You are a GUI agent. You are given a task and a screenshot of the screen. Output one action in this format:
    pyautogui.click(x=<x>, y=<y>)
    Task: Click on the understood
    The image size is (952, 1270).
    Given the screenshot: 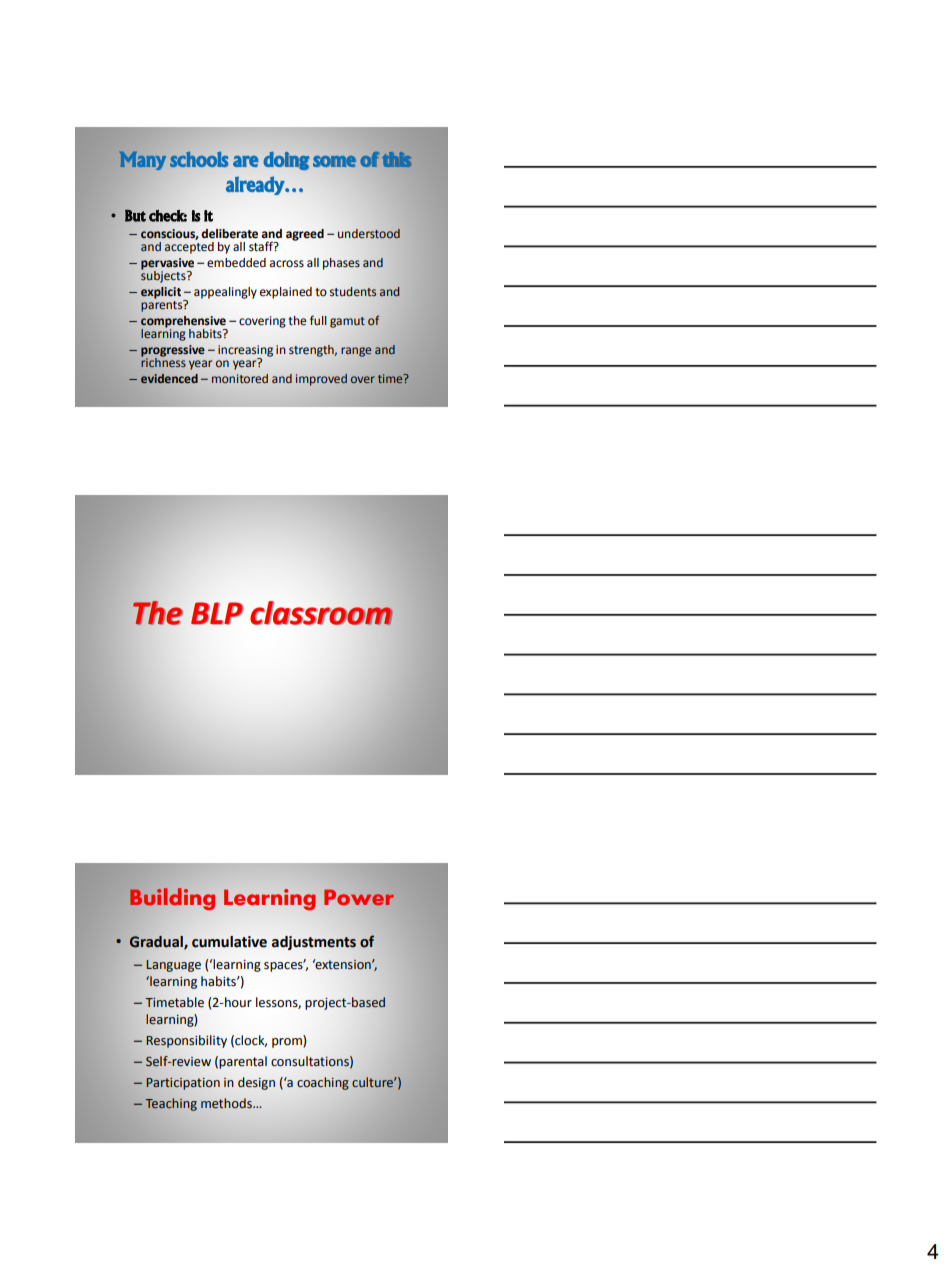 What is the action you would take?
    pyautogui.click(x=369, y=234)
